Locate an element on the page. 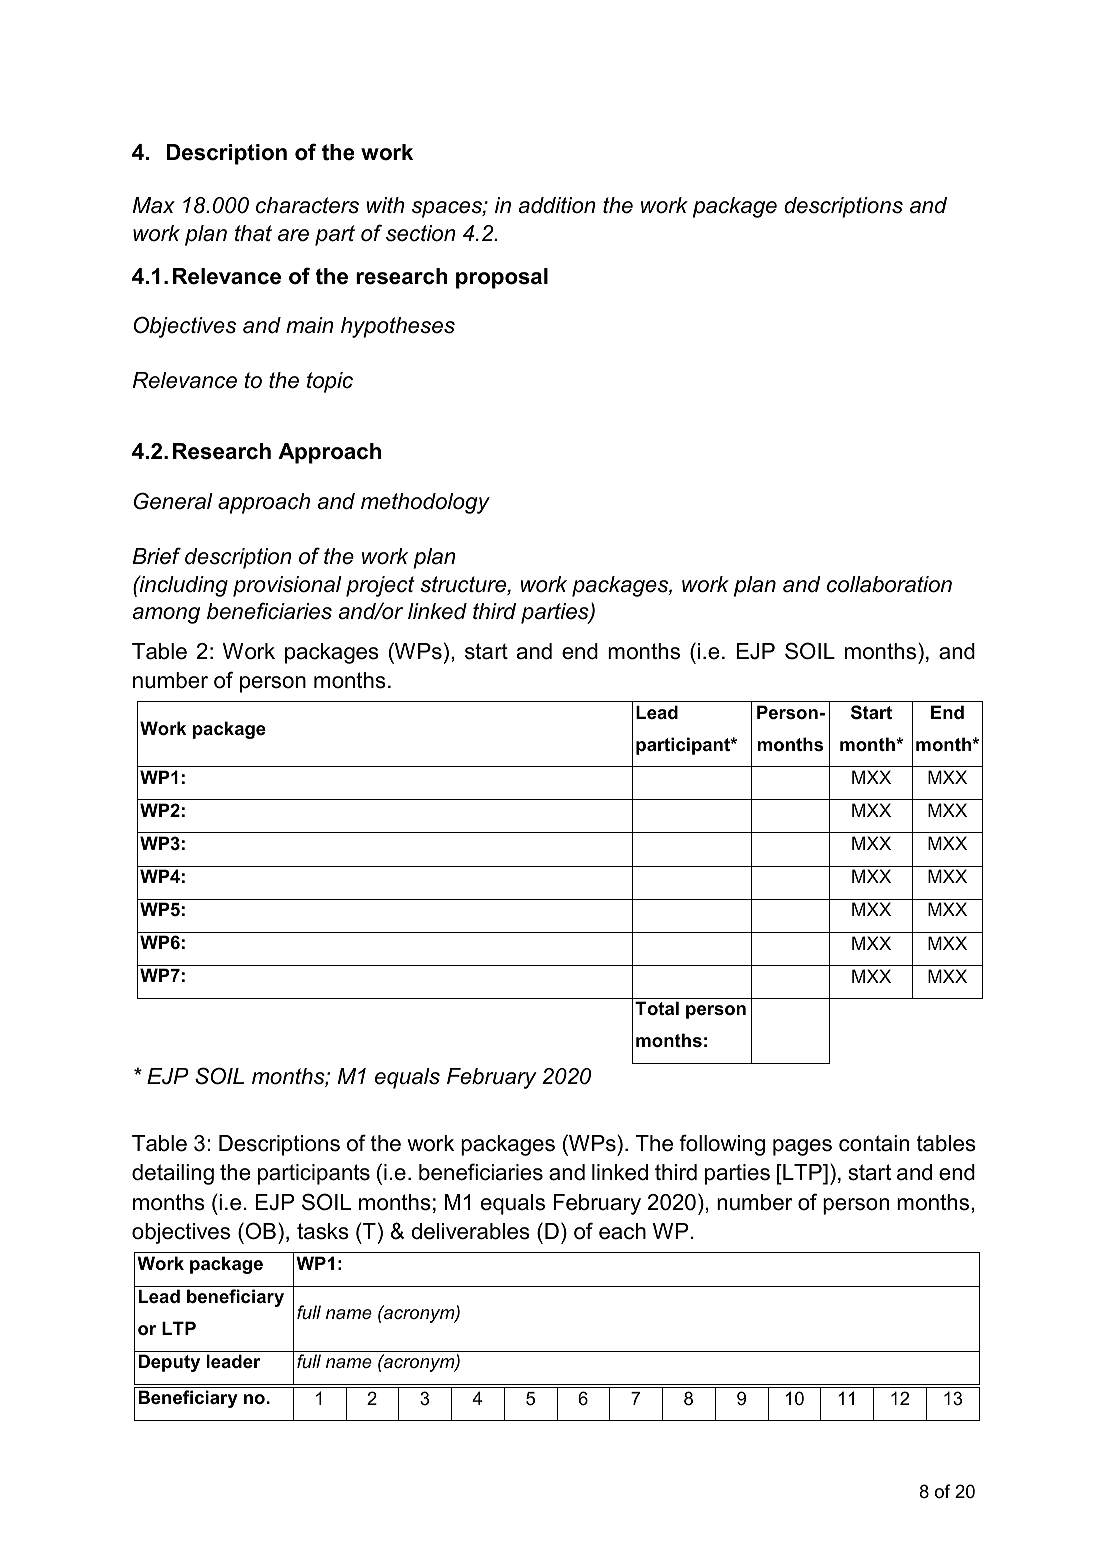 The height and width of the page is (1568, 1108). detailing is located at coordinates (173, 1174).
